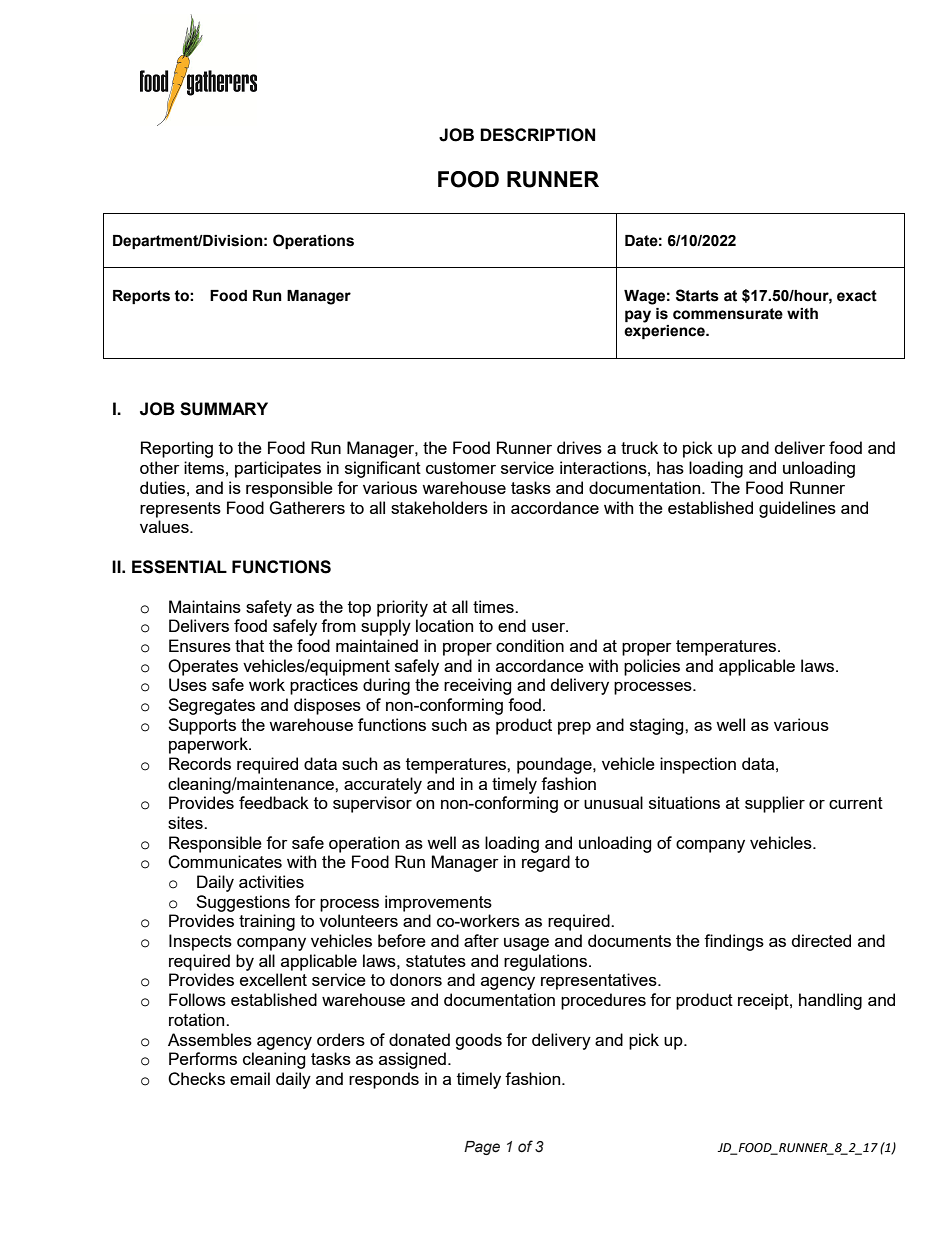 This image has height=1233, width=952. Describe the element at coordinates (141, 297) in the image. I see `Reports` at that location.
